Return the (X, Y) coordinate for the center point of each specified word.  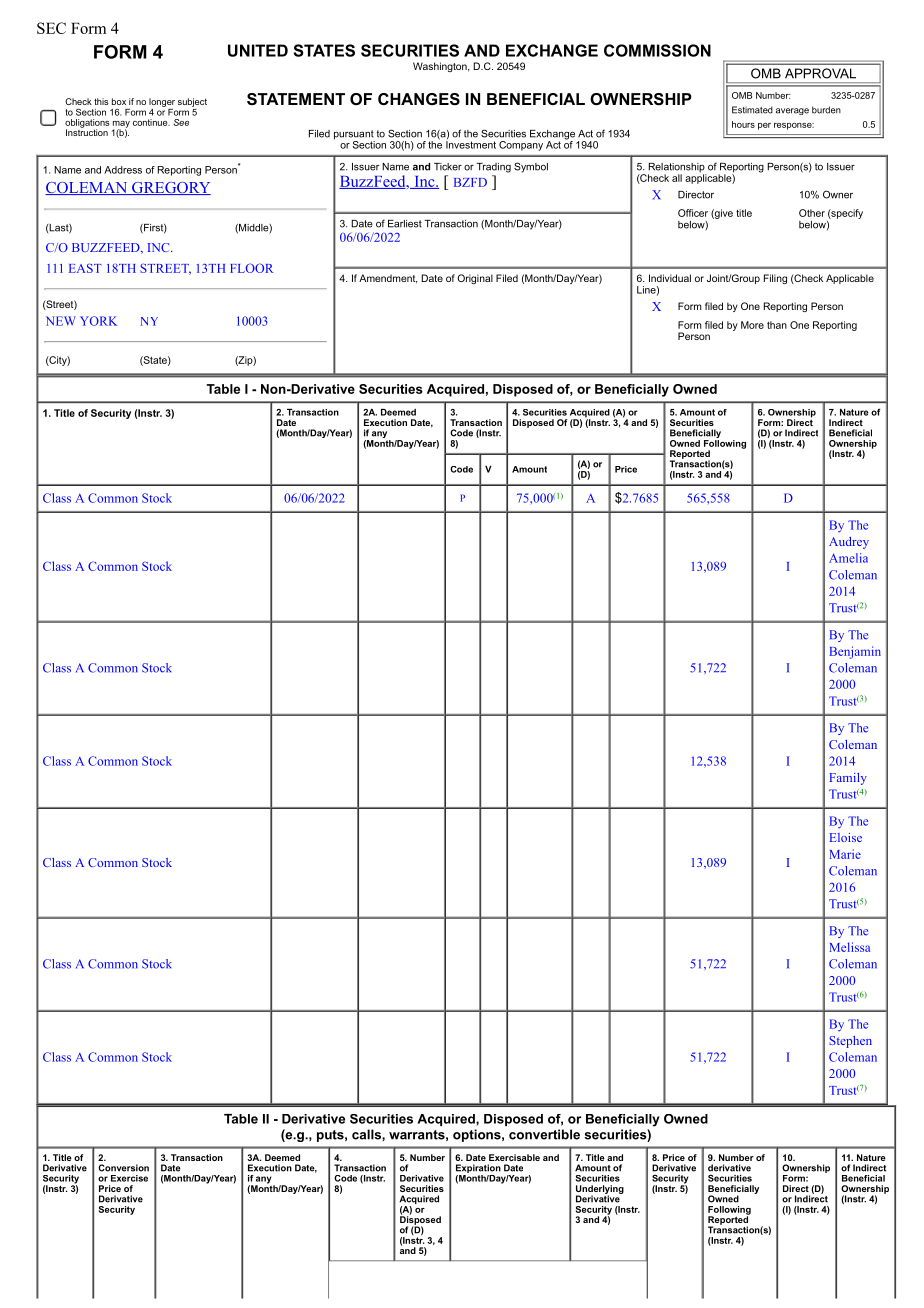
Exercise (129, 1178)
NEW (61, 321)
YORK (99, 321)
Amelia (848, 558)
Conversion (123, 1168)
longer (162, 102)
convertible (544, 1134)
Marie (845, 854)
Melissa (849, 947)
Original (475, 279)
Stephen (850, 1042)
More (752, 325)
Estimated (752, 110)
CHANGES (419, 99)
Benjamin (855, 652)
